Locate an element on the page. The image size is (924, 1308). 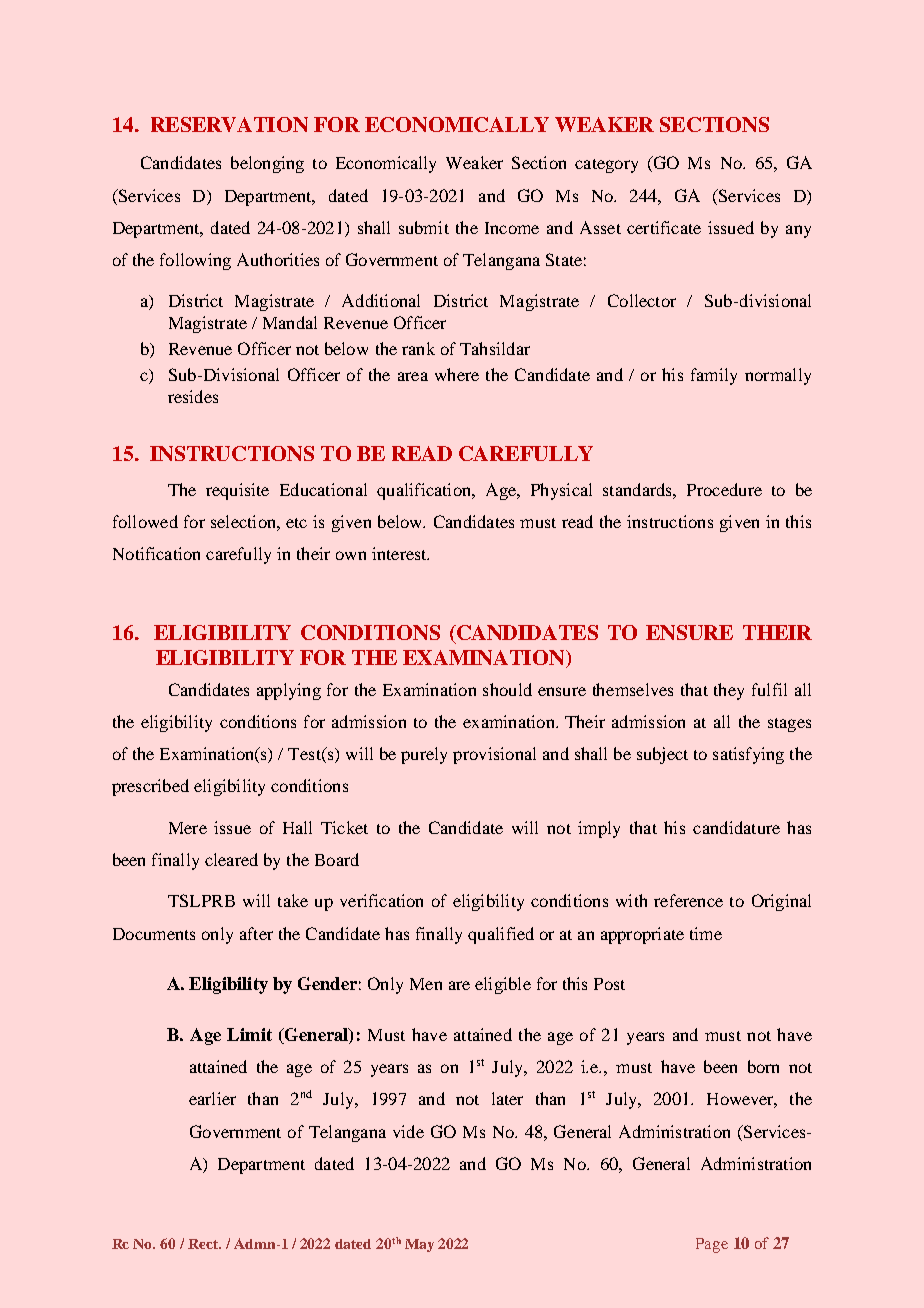
reference is located at coordinates (688, 900).
